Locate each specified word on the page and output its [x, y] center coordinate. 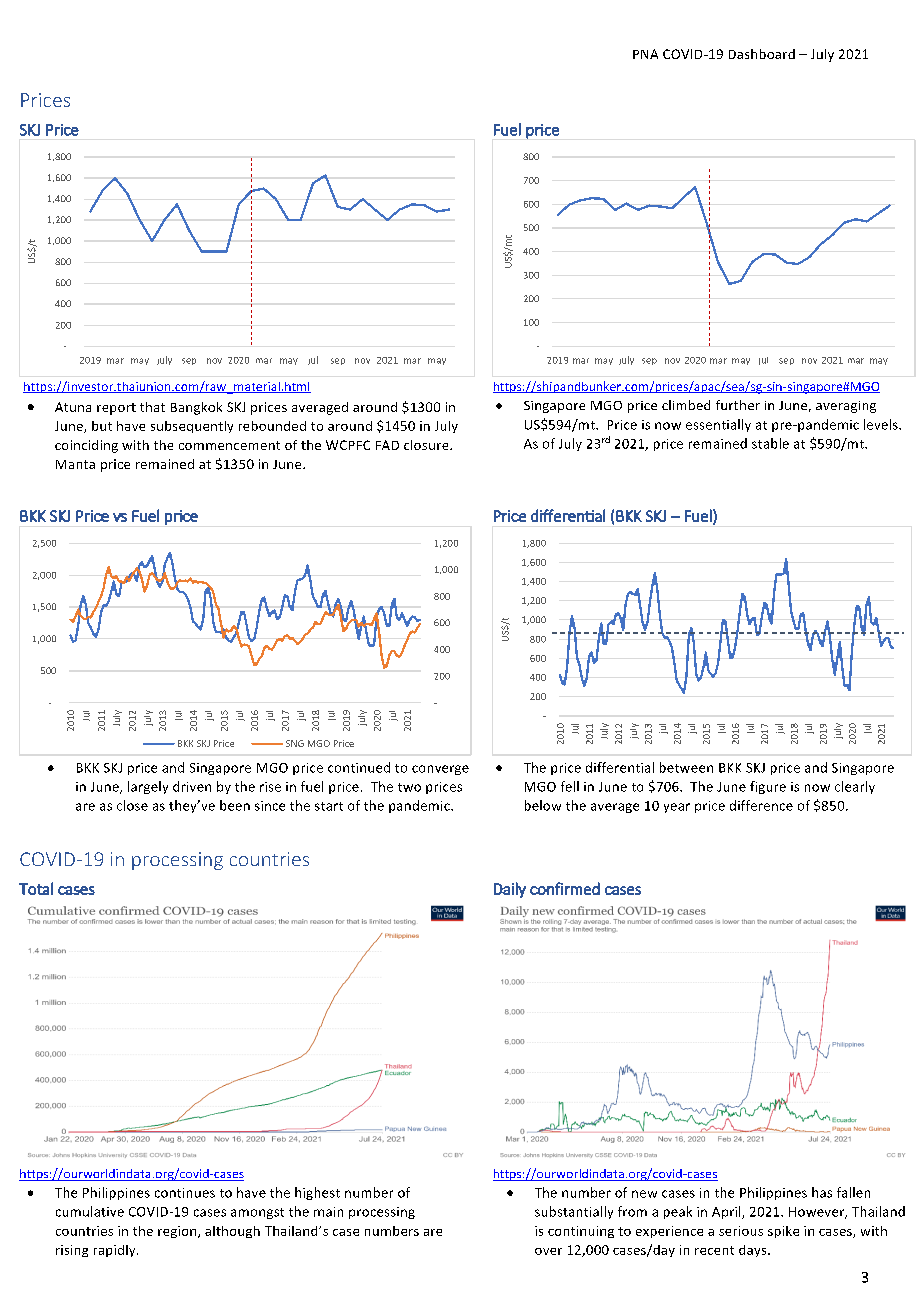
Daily [510, 890]
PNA [645, 54]
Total [36, 888]
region [178, 1232]
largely [148, 787]
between [686, 767]
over [548, 1251]
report [116, 409]
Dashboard [762, 54]
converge [440, 770]
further [738, 405]
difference [761, 805]
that [152, 407]
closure [427, 445]
